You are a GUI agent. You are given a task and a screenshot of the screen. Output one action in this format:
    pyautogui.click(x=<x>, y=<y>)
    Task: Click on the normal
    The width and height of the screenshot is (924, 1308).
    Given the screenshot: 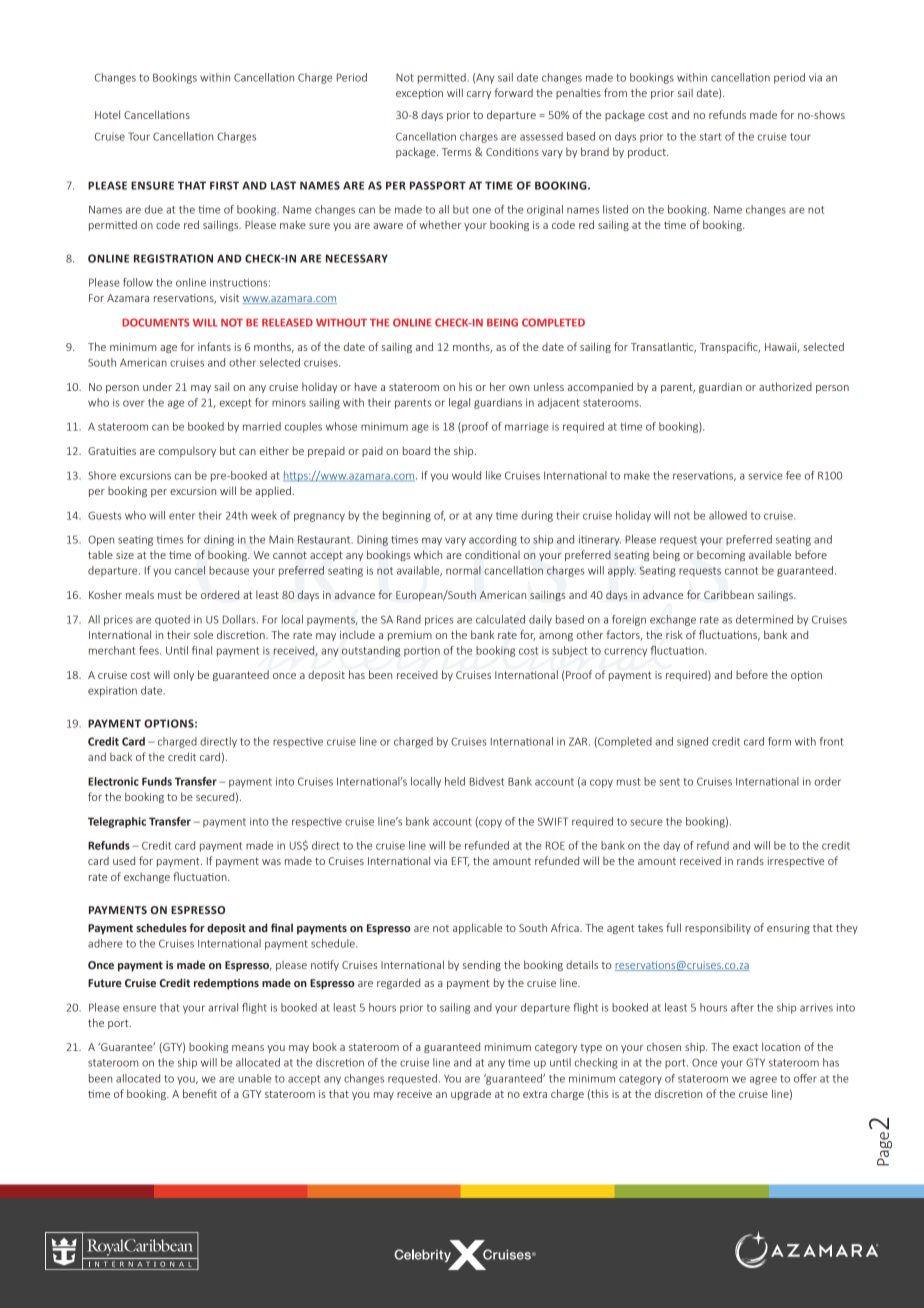 What is the action you would take?
    pyautogui.click(x=463, y=570)
